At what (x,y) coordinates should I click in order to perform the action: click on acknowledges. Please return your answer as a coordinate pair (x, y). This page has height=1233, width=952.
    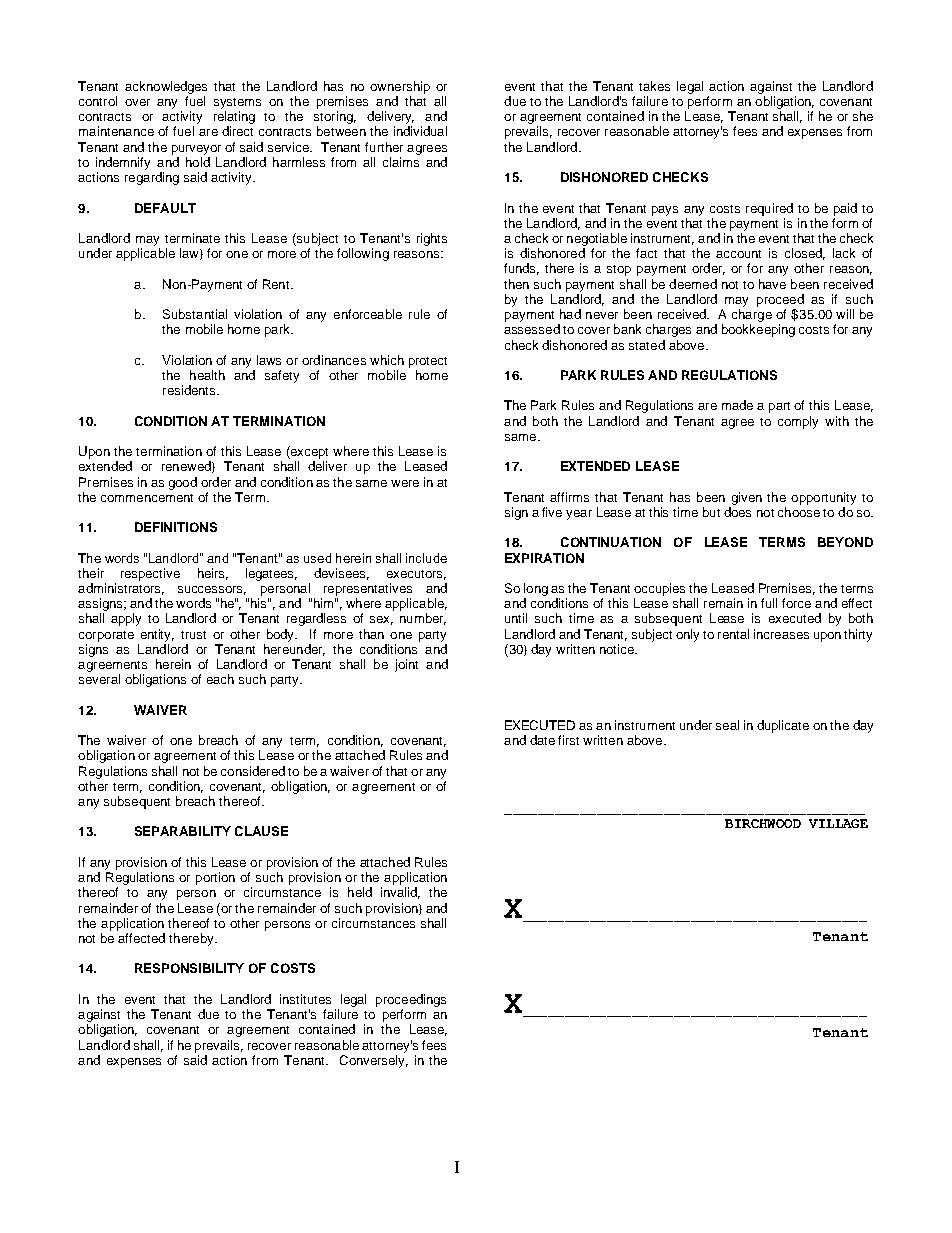
    Looking at the image, I should click on (166, 87).
